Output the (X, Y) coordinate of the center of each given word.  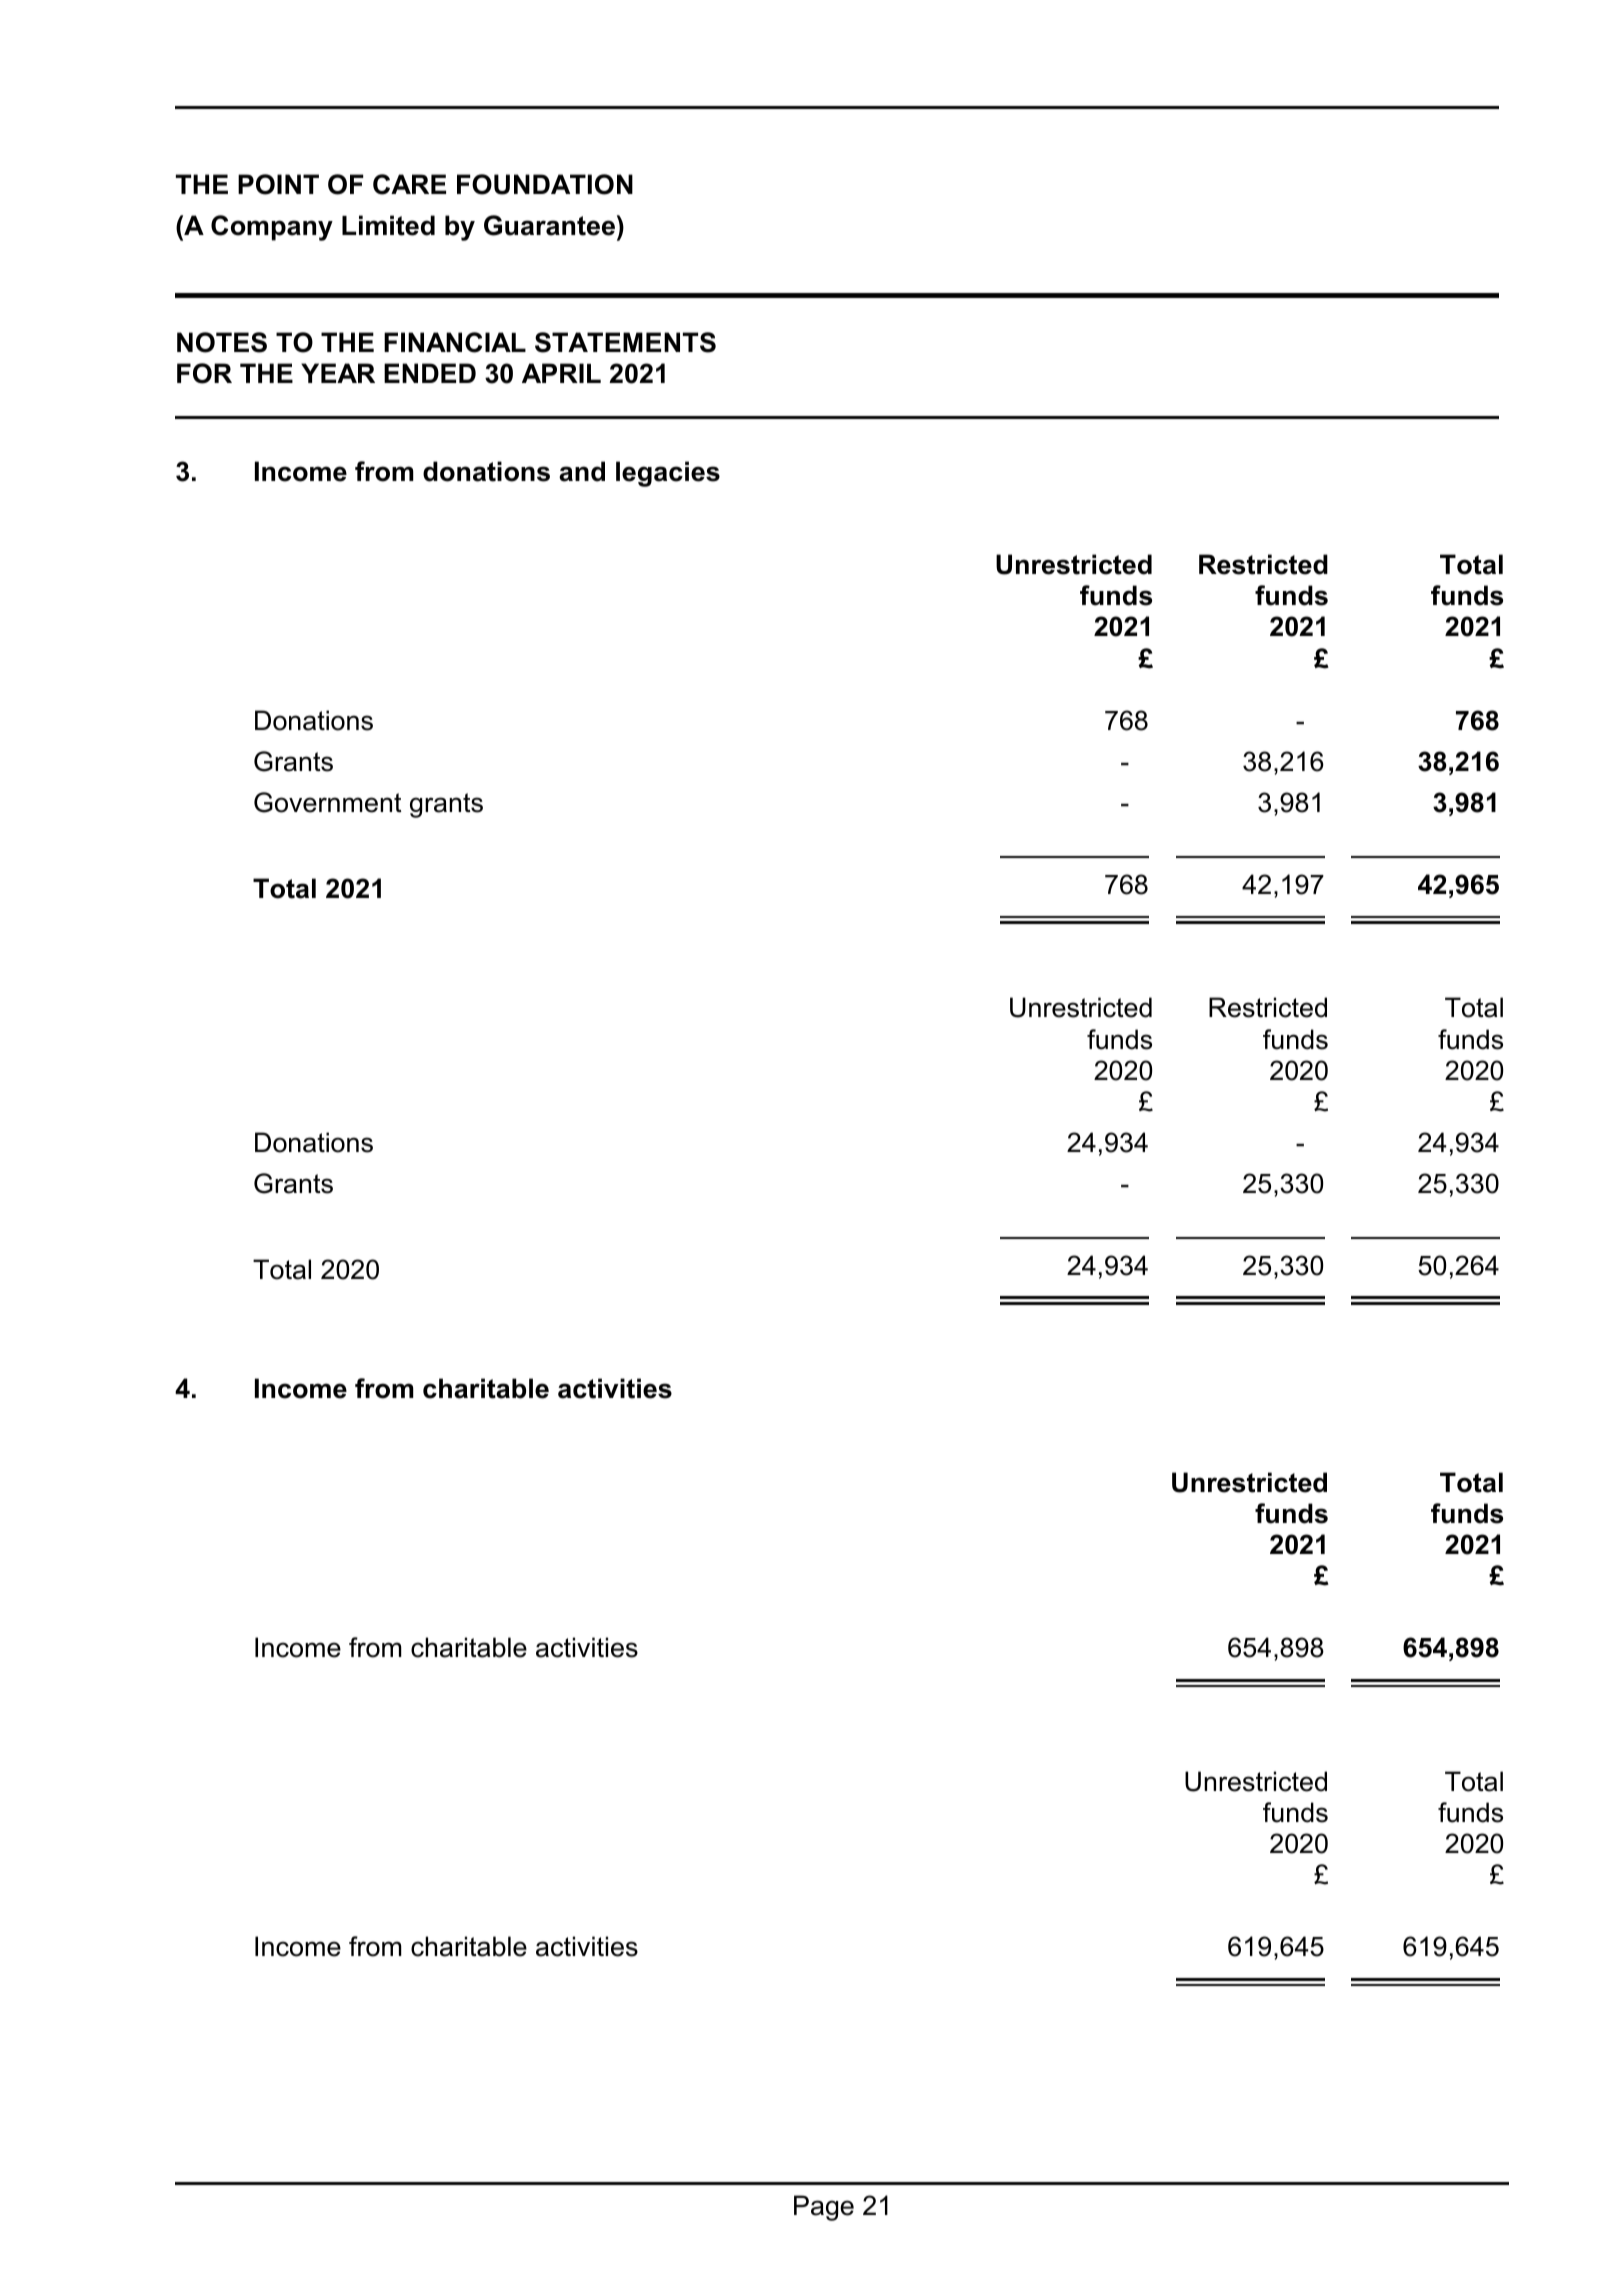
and (582, 471)
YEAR (338, 373)
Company (272, 228)
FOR (204, 373)
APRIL (561, 373)
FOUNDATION (545, 184)
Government (328, 802)
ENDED (430, 373)
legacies (668, 474)
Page (824, 2208)
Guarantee (549, 225)
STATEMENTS (625, 342)
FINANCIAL (455, 342)
